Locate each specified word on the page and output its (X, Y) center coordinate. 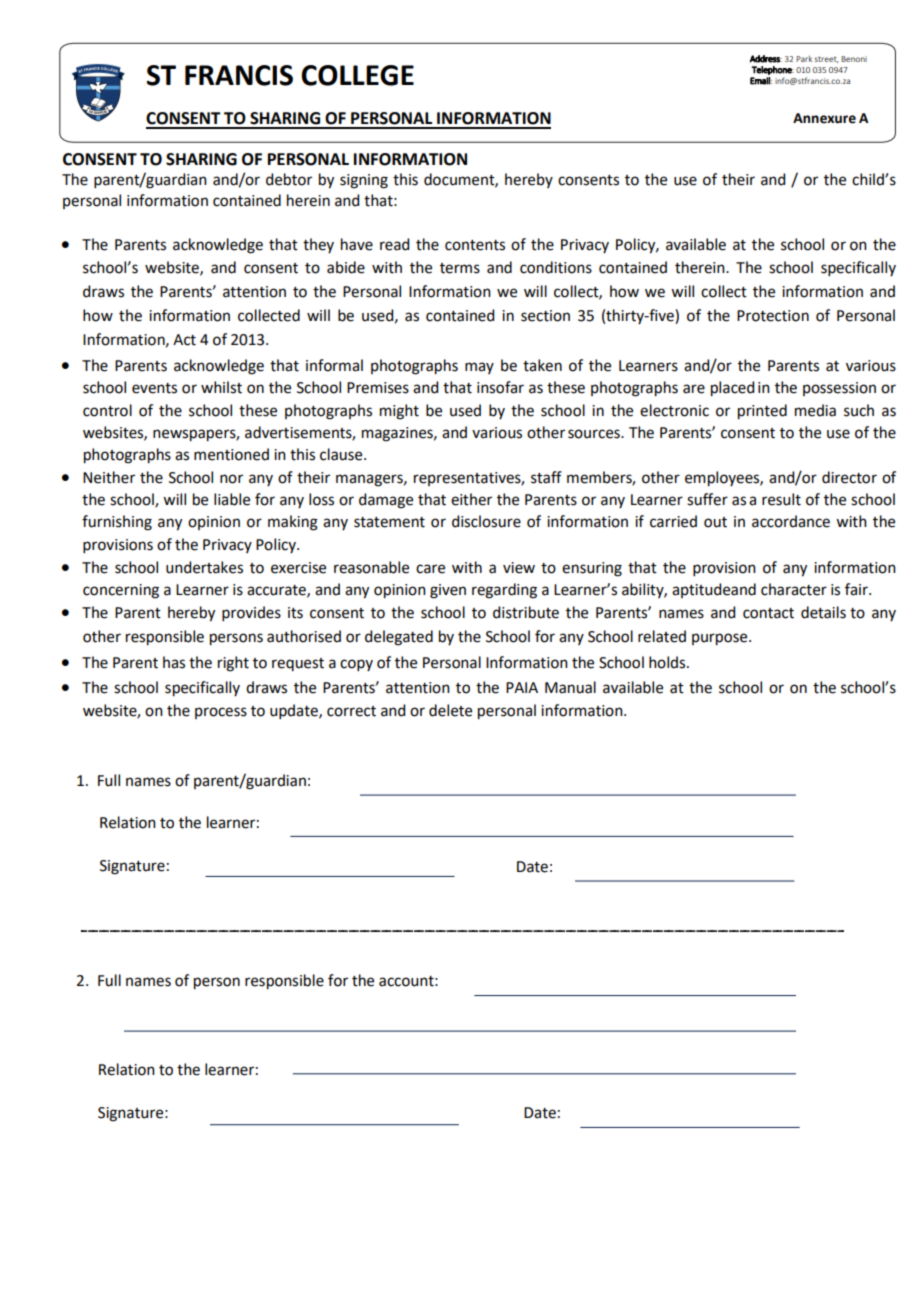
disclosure (486, 521)
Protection (773, 316)
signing (364, 181)
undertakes (204, 567)
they (318, 245)
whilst (221, 387)
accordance (791, 521)
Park (804, 58)
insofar (500, 387)
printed (762, 412)
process (221, 713)
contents (475, 245)
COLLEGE (357, 75)
